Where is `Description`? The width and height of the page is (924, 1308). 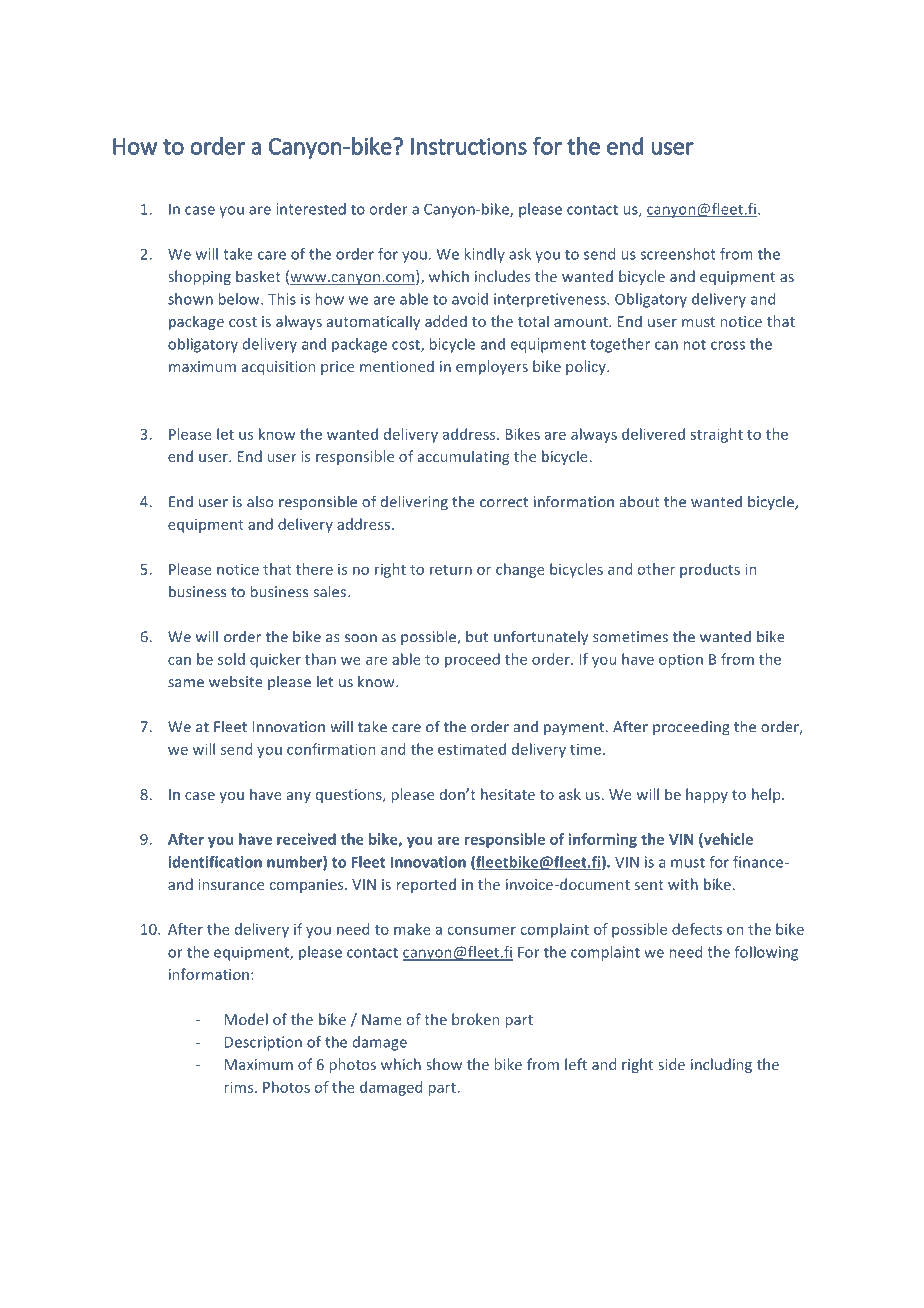
Description is located at coordinates (263, 1043).
